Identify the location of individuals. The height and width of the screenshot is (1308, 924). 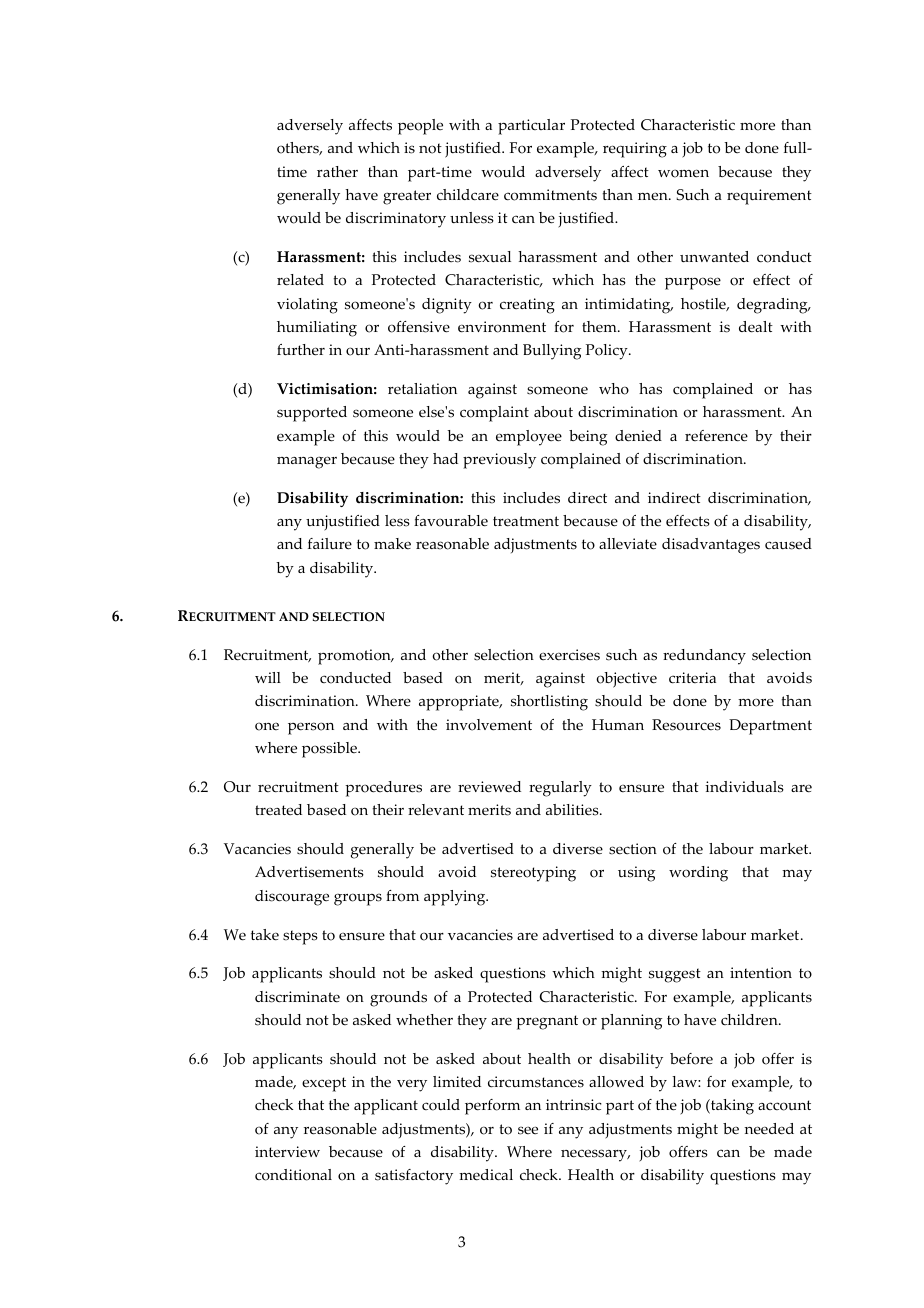
(744, 787).
